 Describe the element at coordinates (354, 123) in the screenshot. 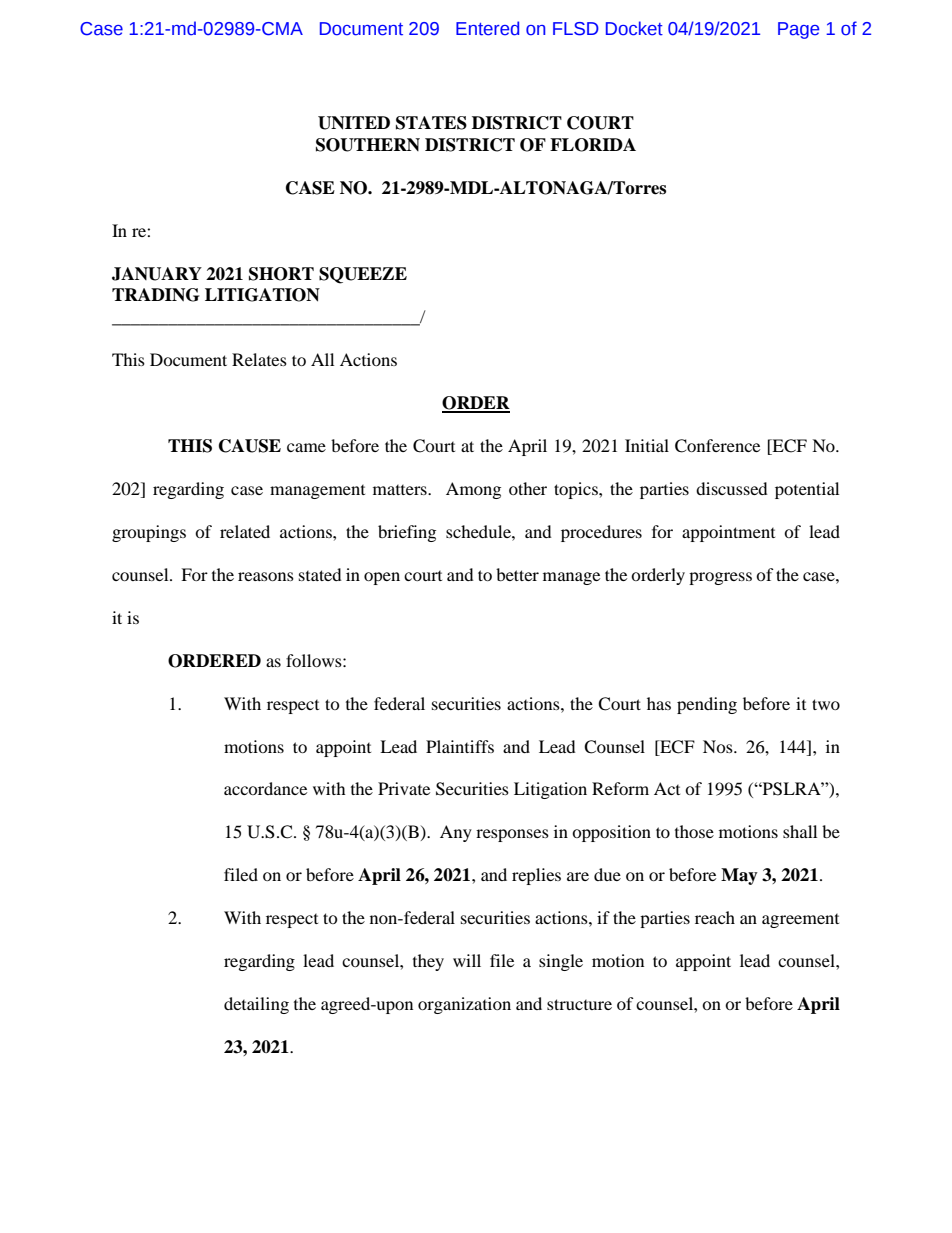

I see `UNITED` at that location.
